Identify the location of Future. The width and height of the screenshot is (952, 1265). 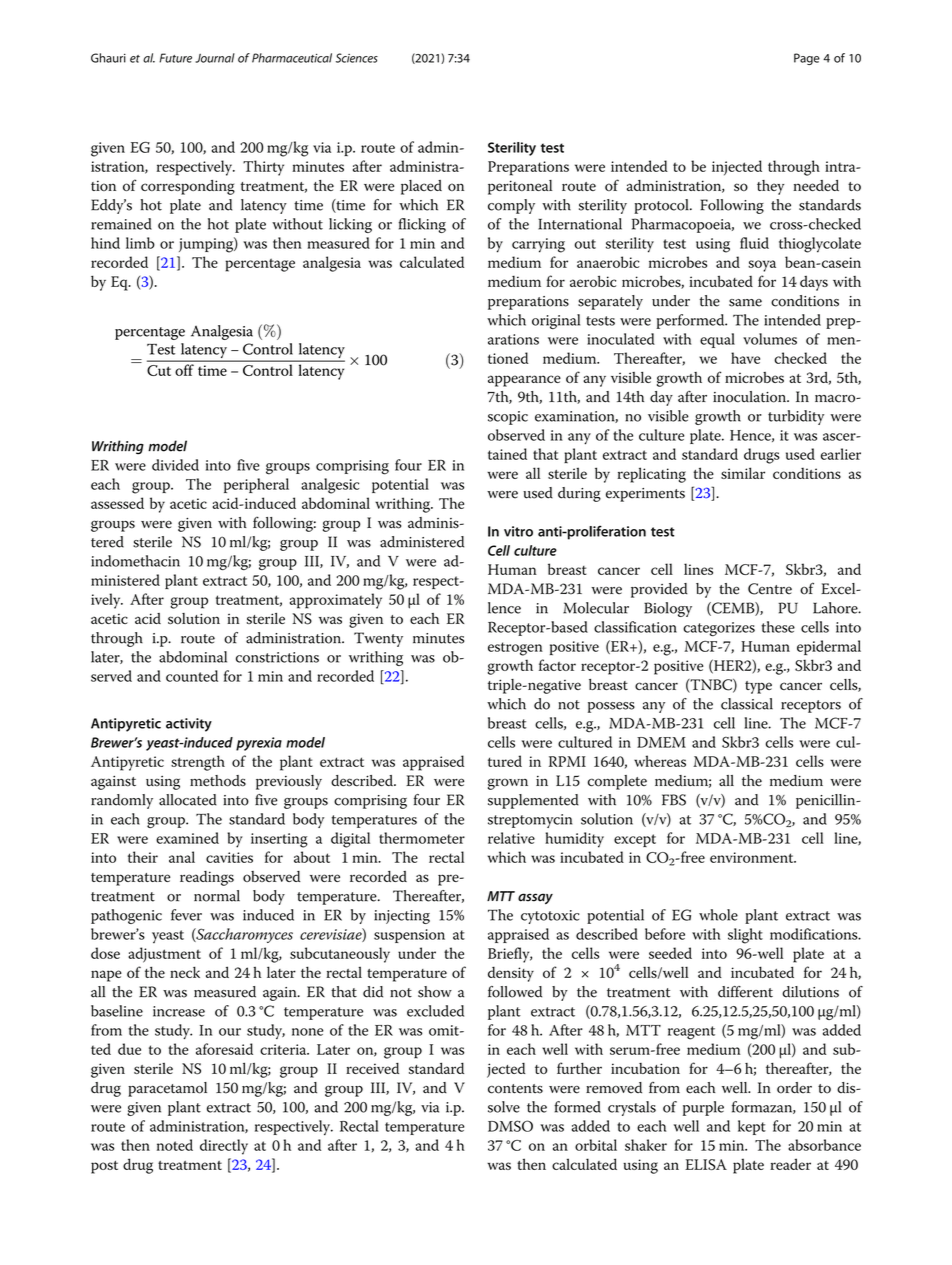
(175, 58).
